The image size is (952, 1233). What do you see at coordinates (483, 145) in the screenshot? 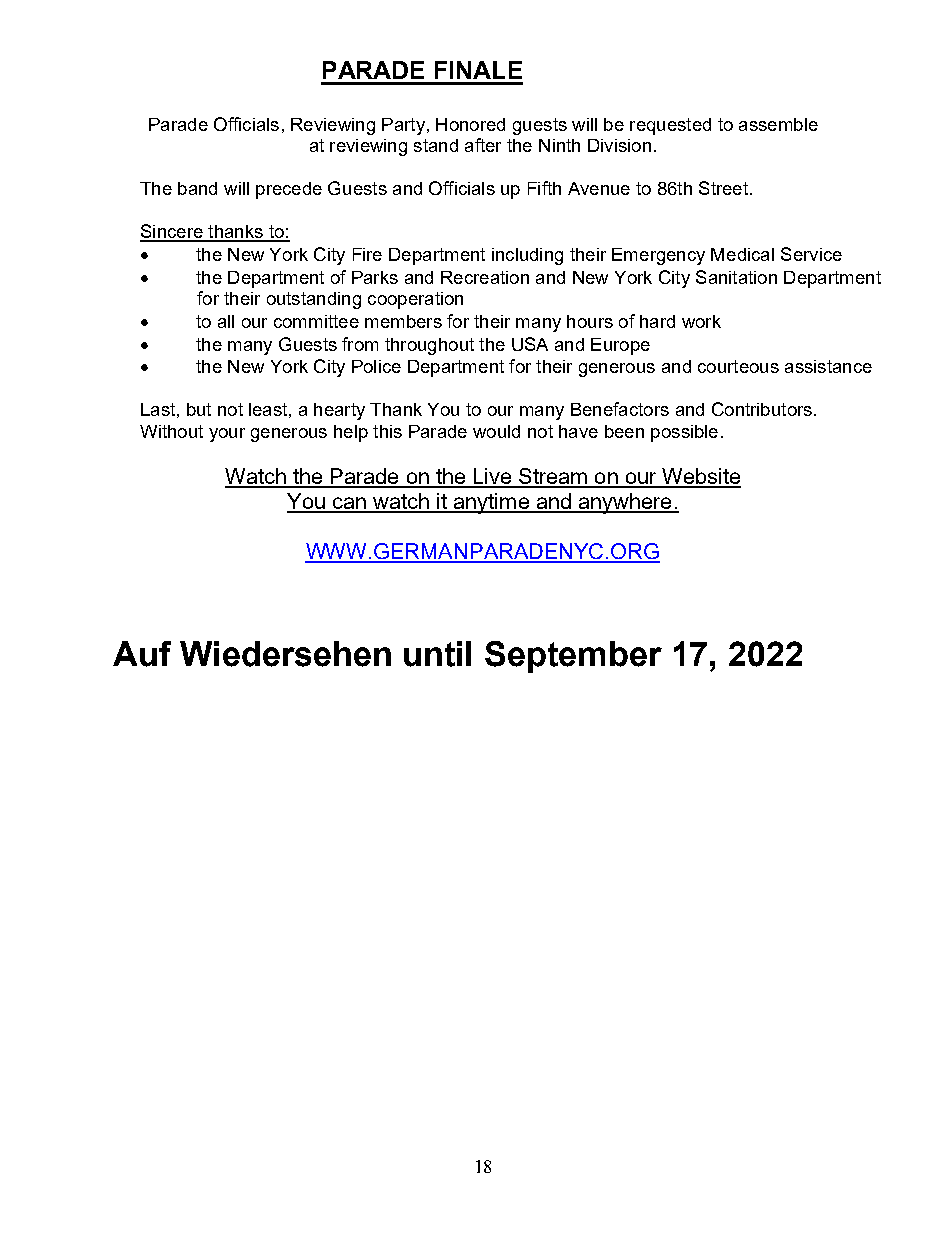
I see `after` at bounding box center [483, 145].
